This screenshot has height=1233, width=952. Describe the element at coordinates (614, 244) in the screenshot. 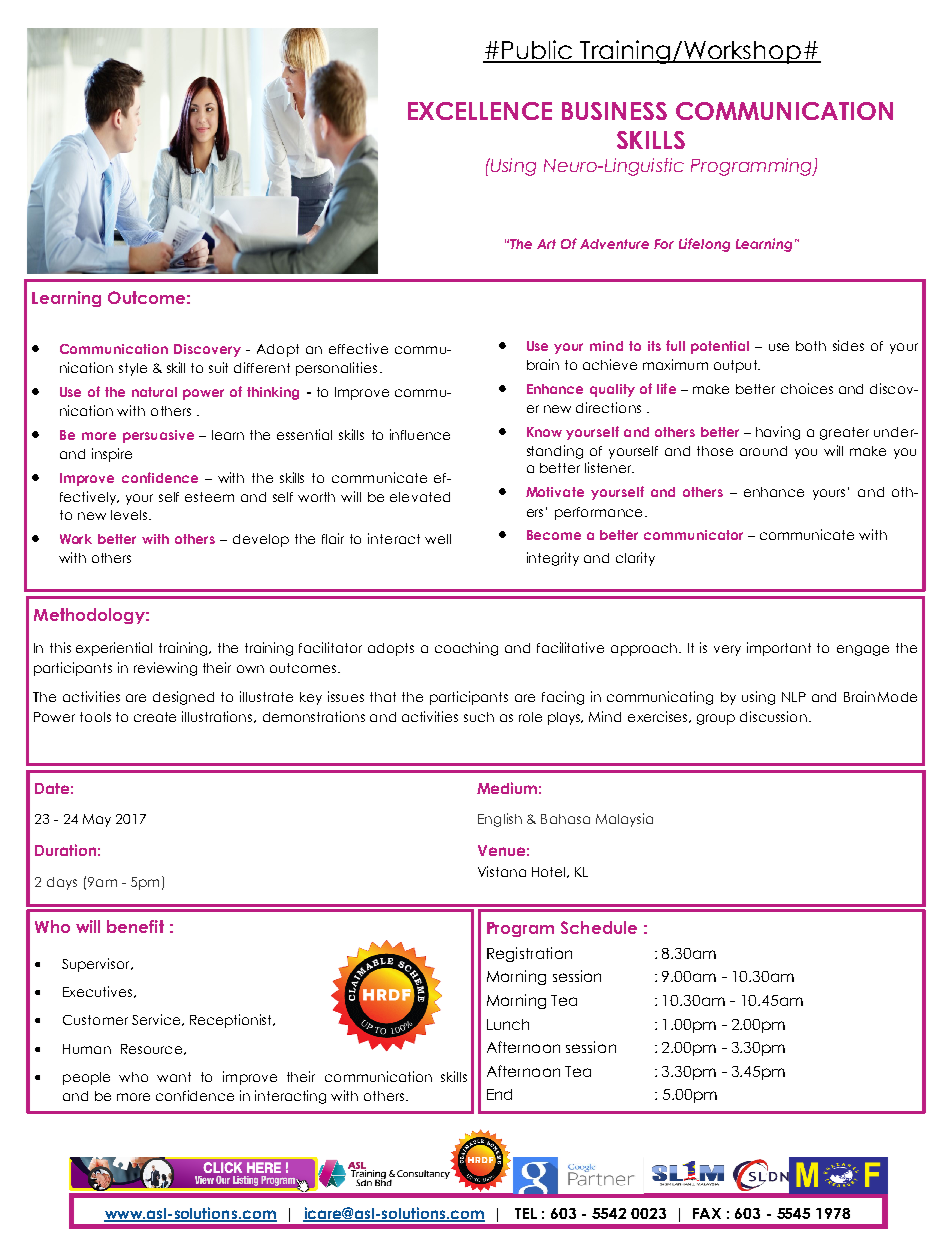

I see `Adventure` at that location.
